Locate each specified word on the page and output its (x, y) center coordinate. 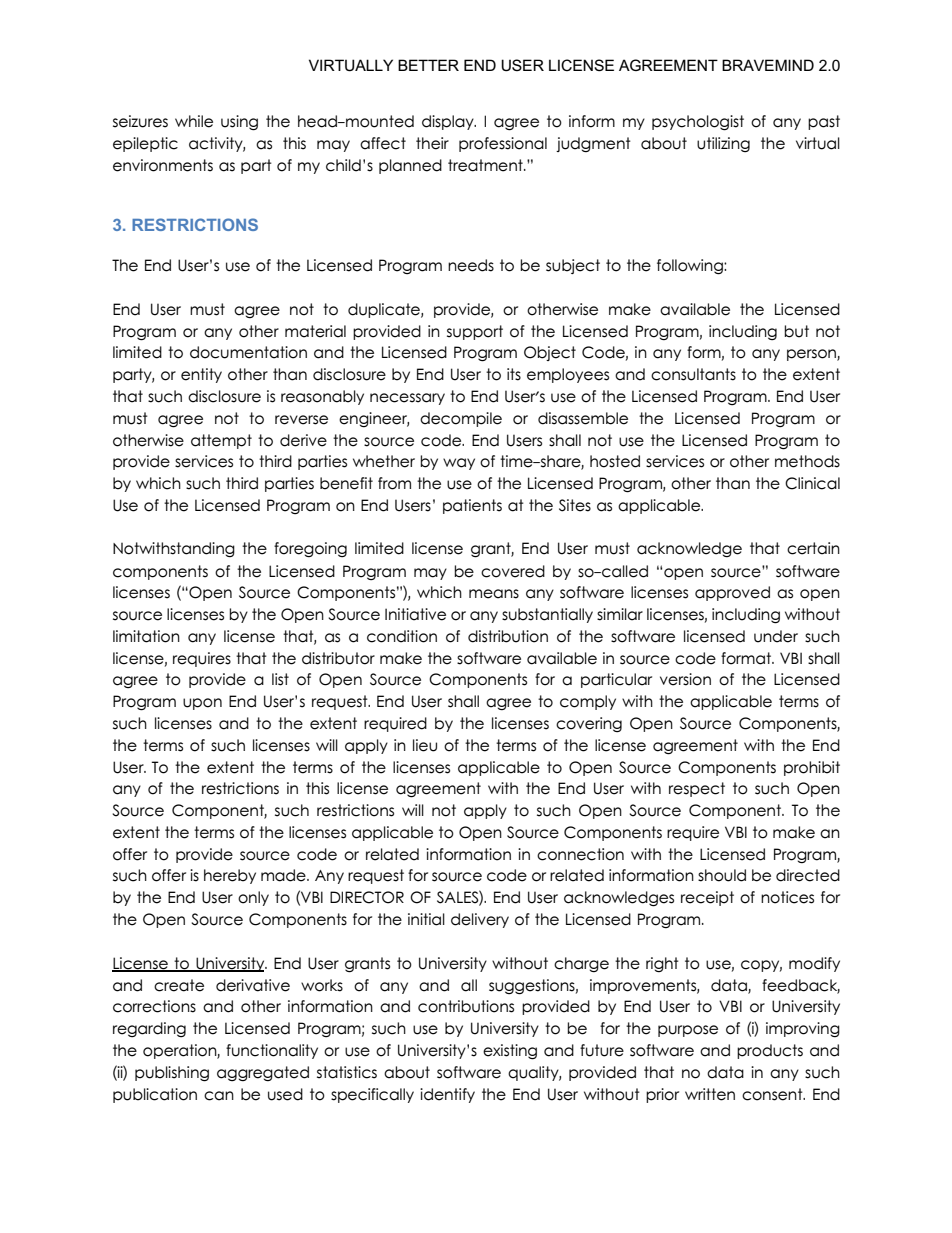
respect (697, 789)
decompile (461, 419)
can (219, 1096)
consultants (693, 374)
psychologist (698, 123)
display (449, 122)
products (770, 1051)
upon (202, 704)
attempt (221, 441)
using (239, 123)
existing (510, 1052)
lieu (425, 745)
